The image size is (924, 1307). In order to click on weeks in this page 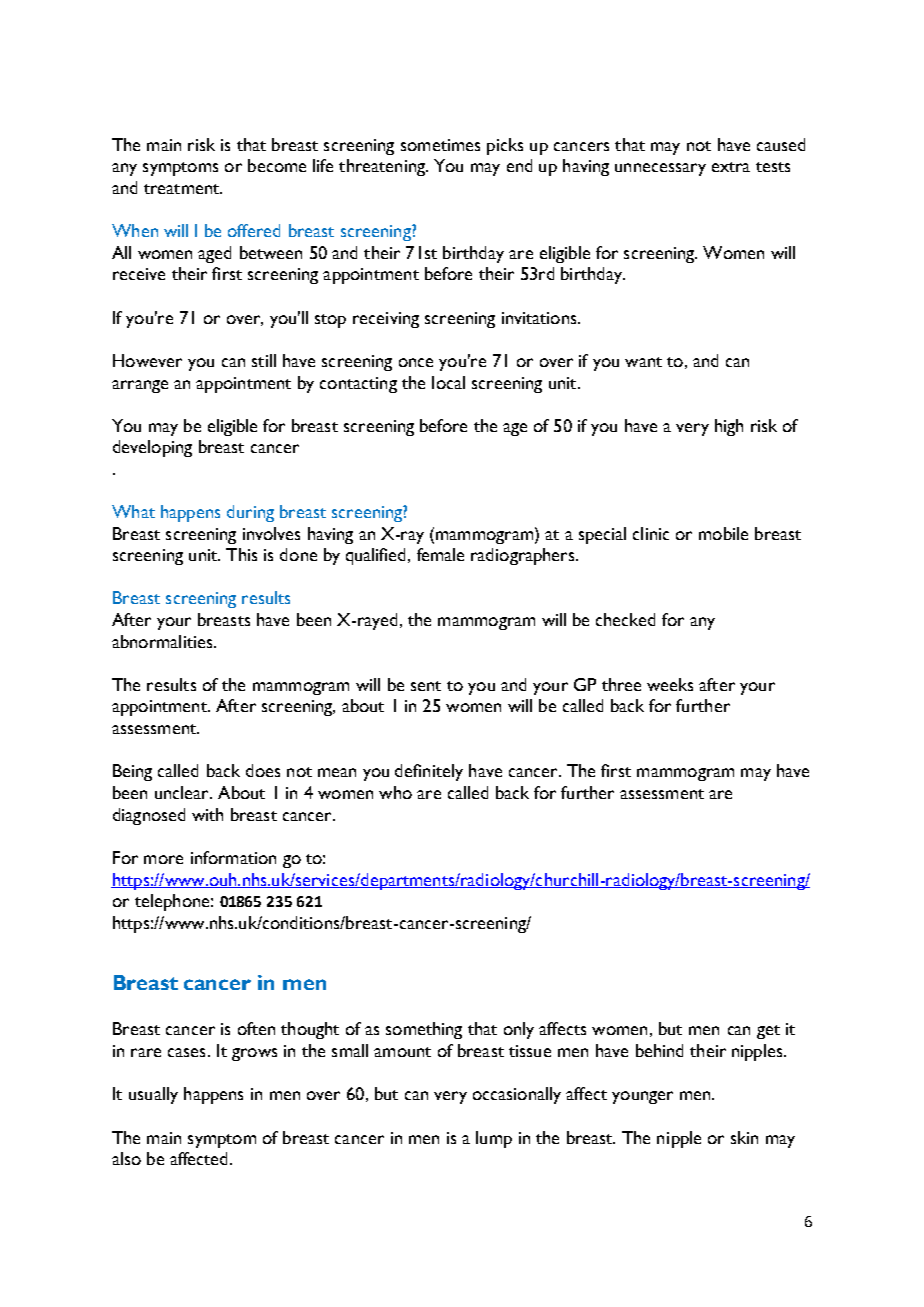, I will do `click(670, 684)`.
